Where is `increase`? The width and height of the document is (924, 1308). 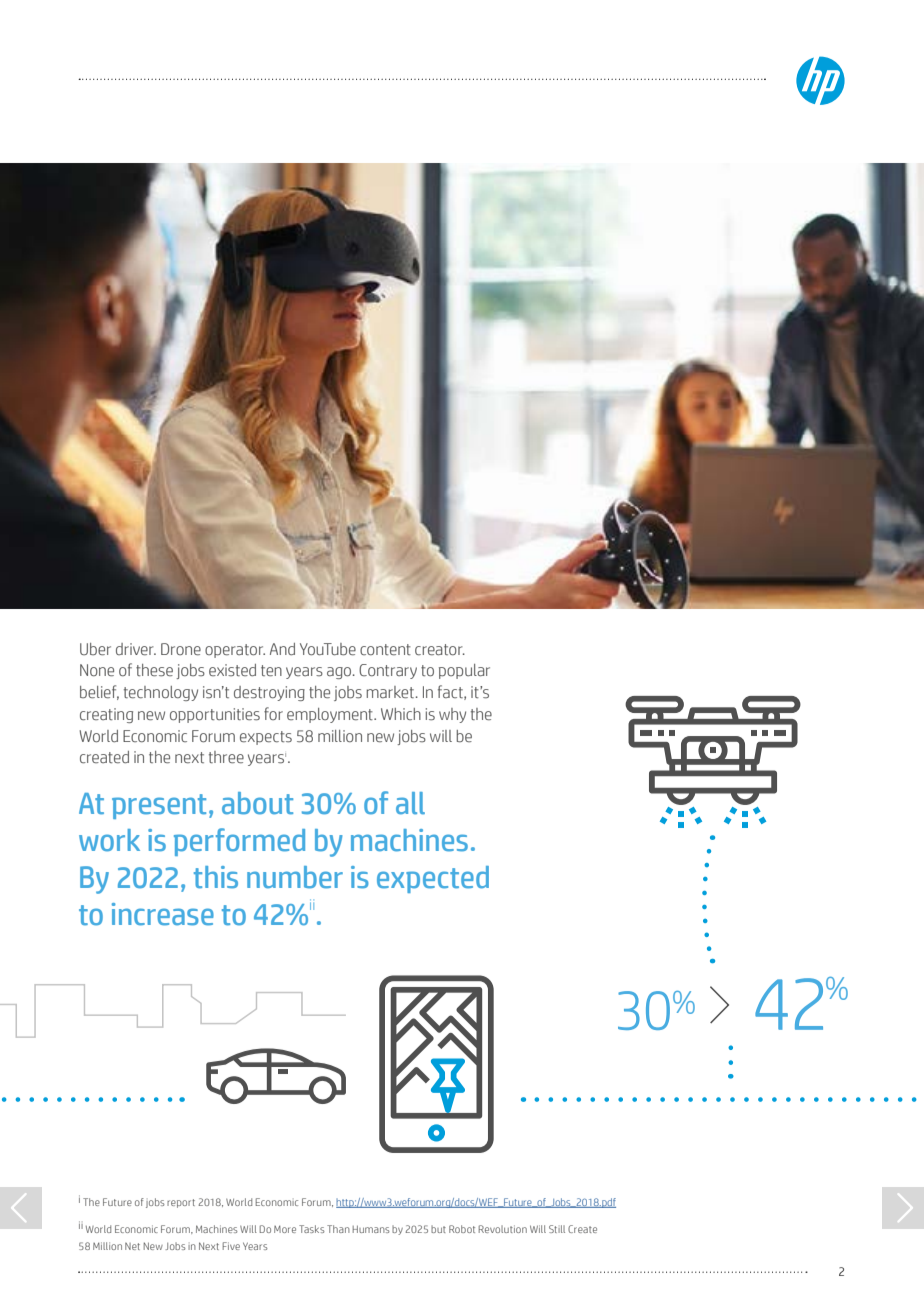 increase is located at coordinates (163, 914).
